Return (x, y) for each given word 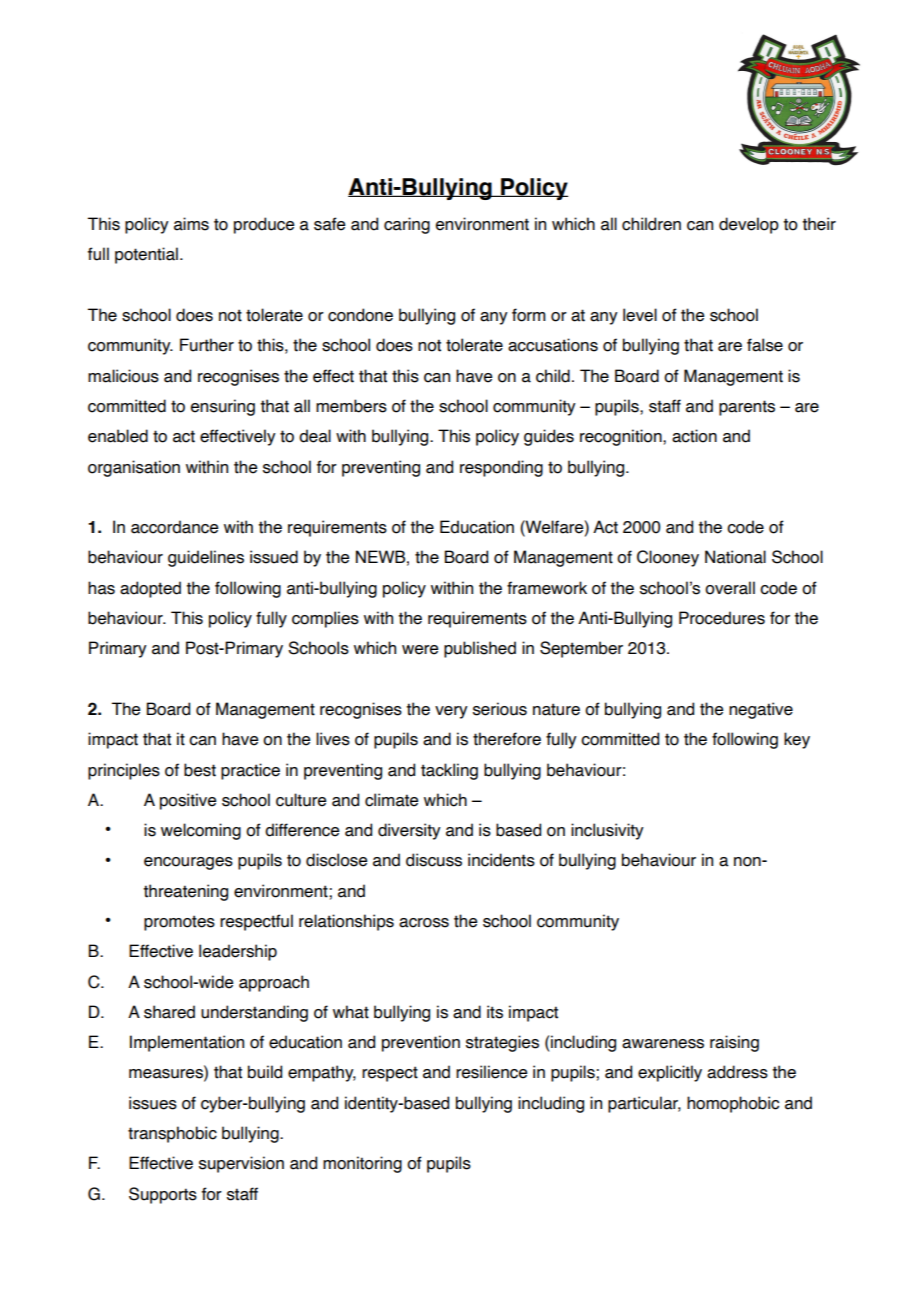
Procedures (722, 618)
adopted (150, 589)
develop (749, 225)
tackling (449, 771)
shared (169, 1012)
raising (734, 1043)
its (495, 1012)
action (694, 436)
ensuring (223, 407)
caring (407, 225)
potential (146, 255)
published (480, 649)
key (797, 740)
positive (188, 801)
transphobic (172, 1134)
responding (501, 468)
